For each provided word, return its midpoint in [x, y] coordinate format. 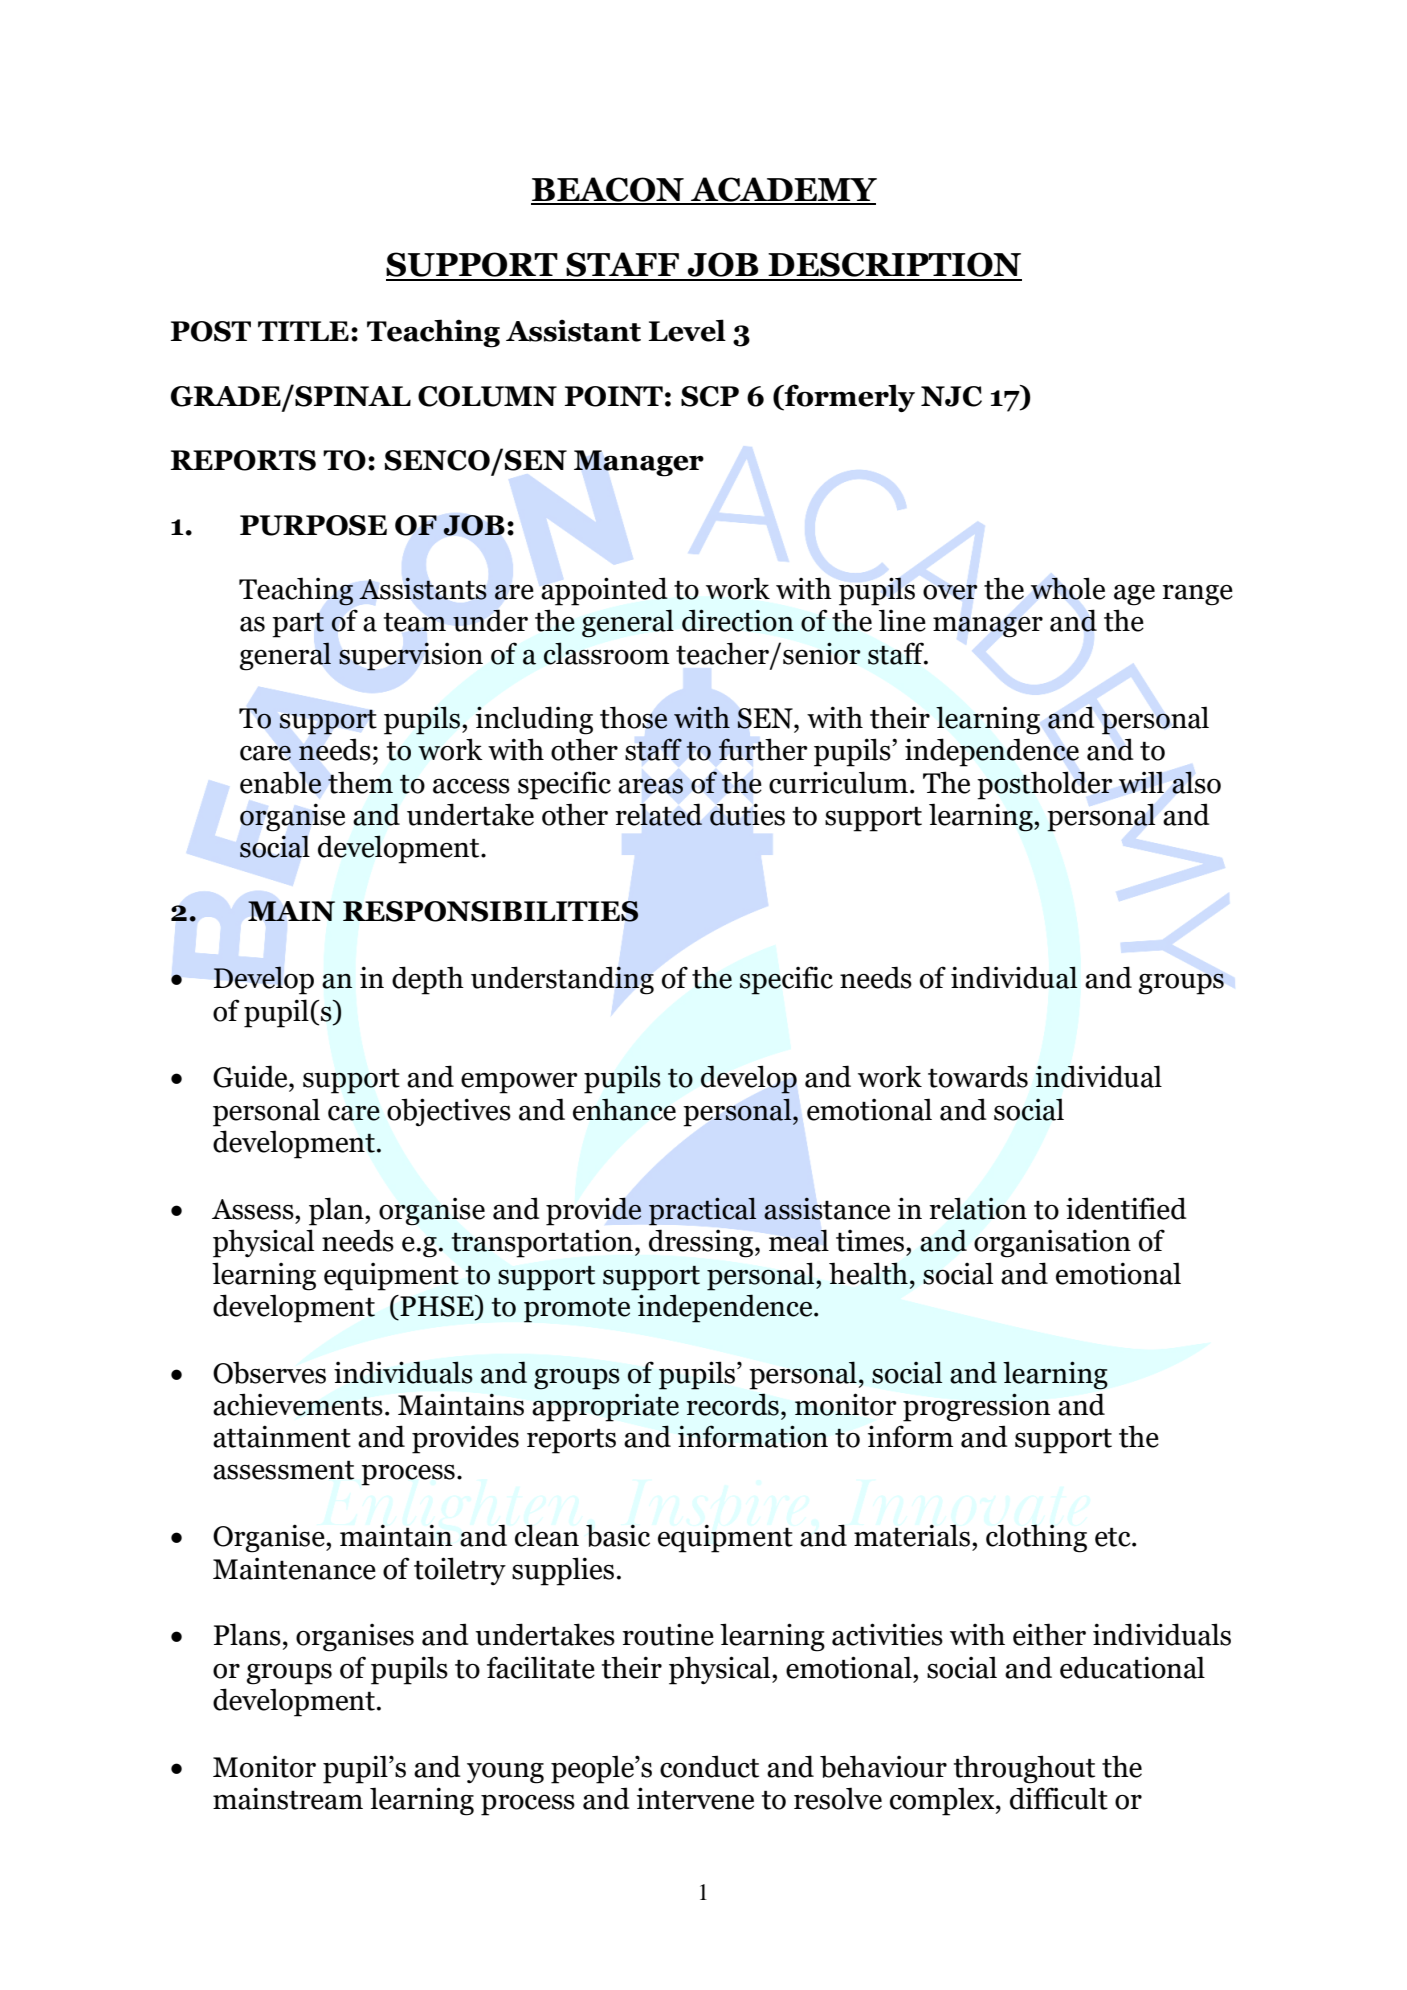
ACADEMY [783, 190]
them [360, 782]
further [762, 749]
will [1141, 782]
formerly [849, 398]
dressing [702, 1243]
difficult [1059, 1798]
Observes [269, 1372]
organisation [1052, 1243]
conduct [709, 1766]
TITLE [303, 331]
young [505, 1773]
